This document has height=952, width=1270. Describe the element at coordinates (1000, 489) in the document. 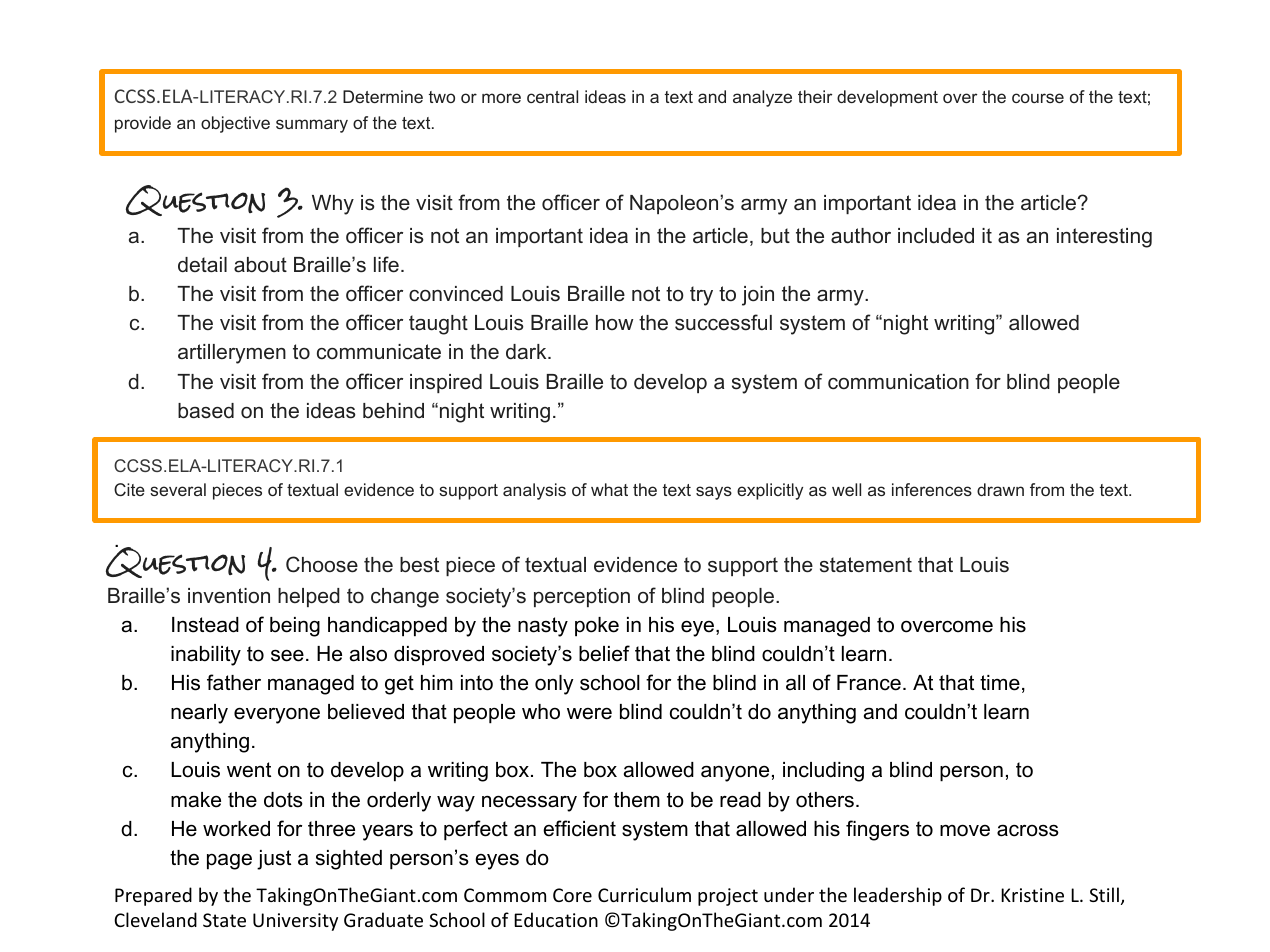

I see `drawn` at that location.
